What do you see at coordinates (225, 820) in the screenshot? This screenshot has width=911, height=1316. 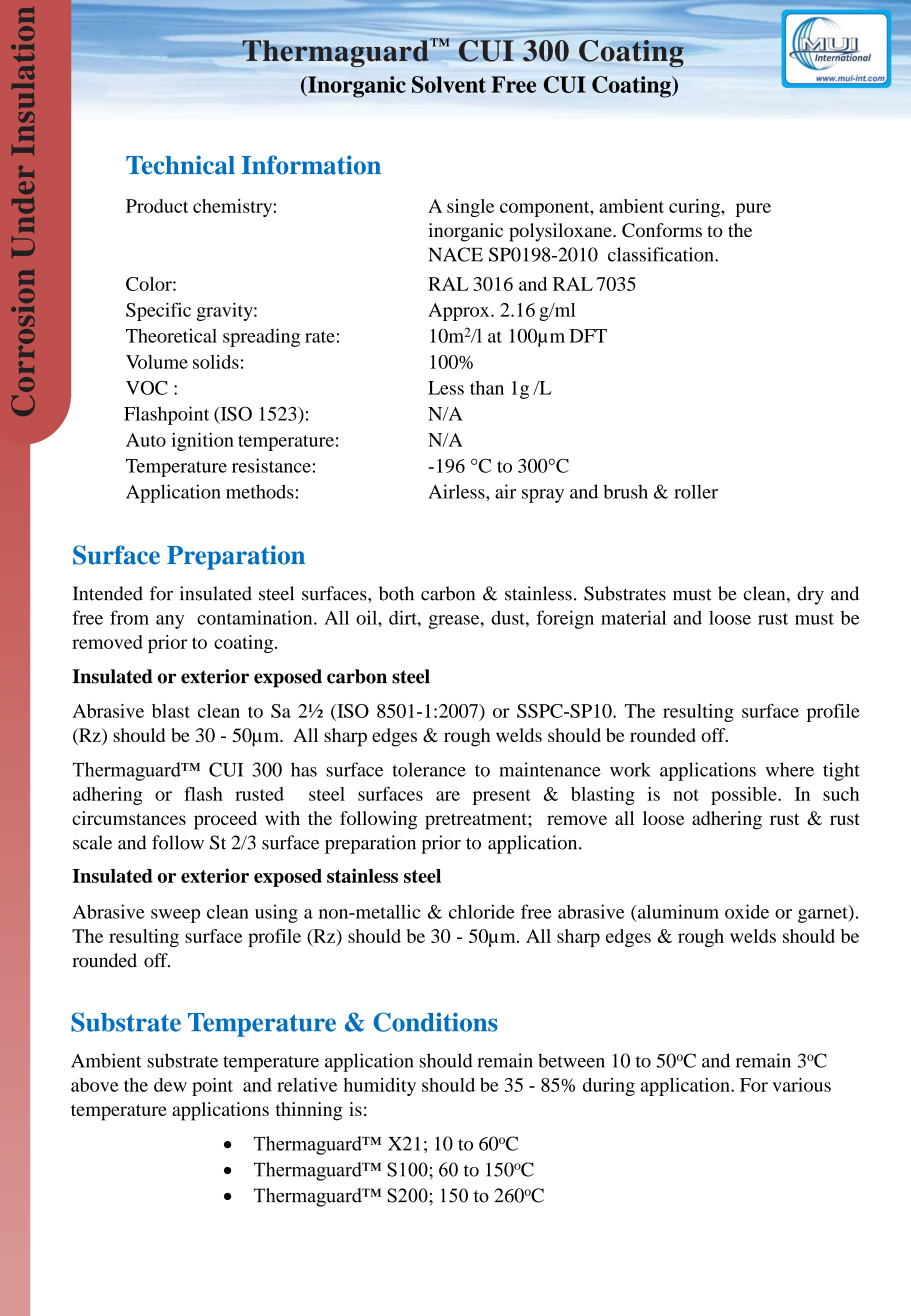 I see `proceed` at bounding box center [225, 820].
